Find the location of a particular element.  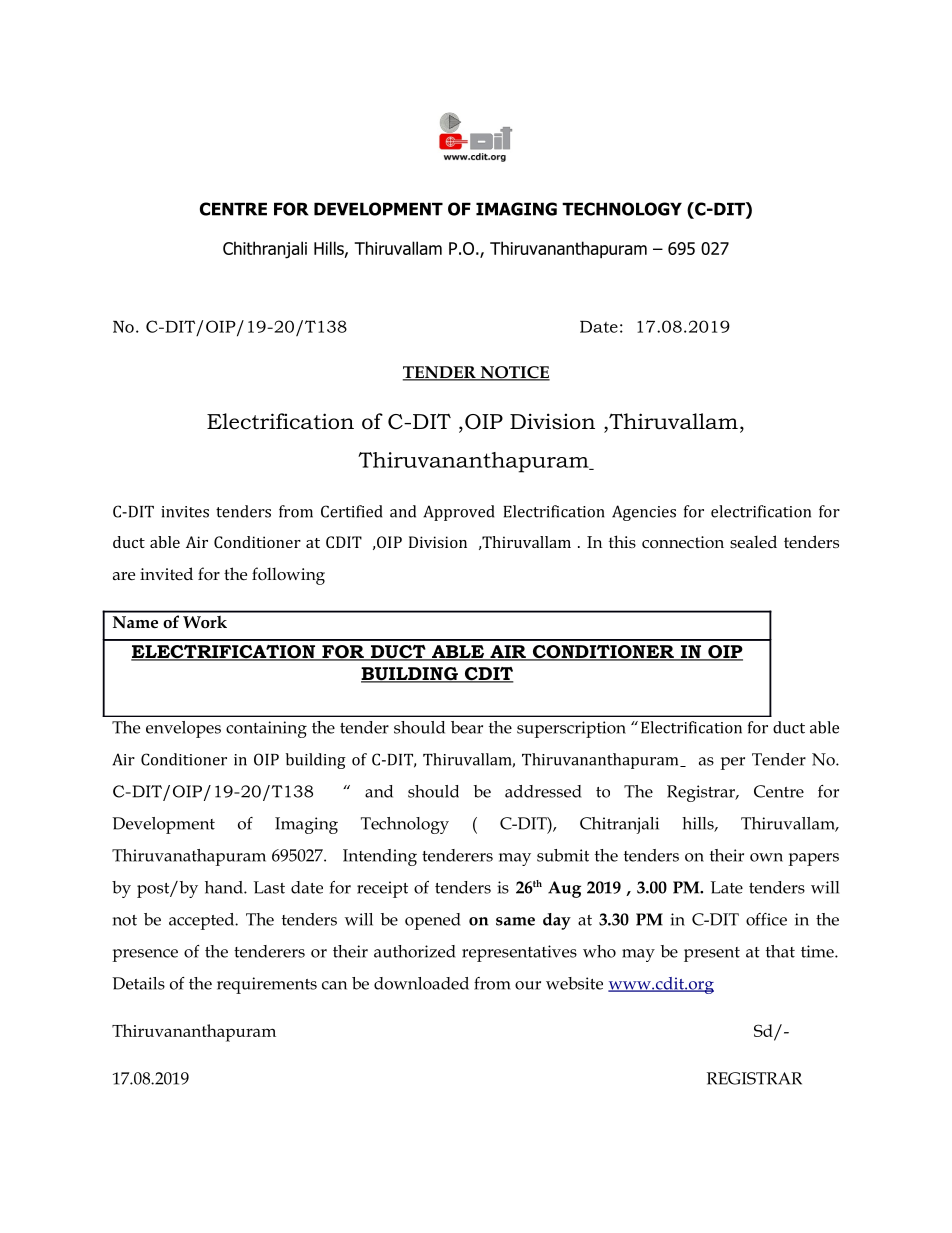

connection is located at coordinates (683, 542).
